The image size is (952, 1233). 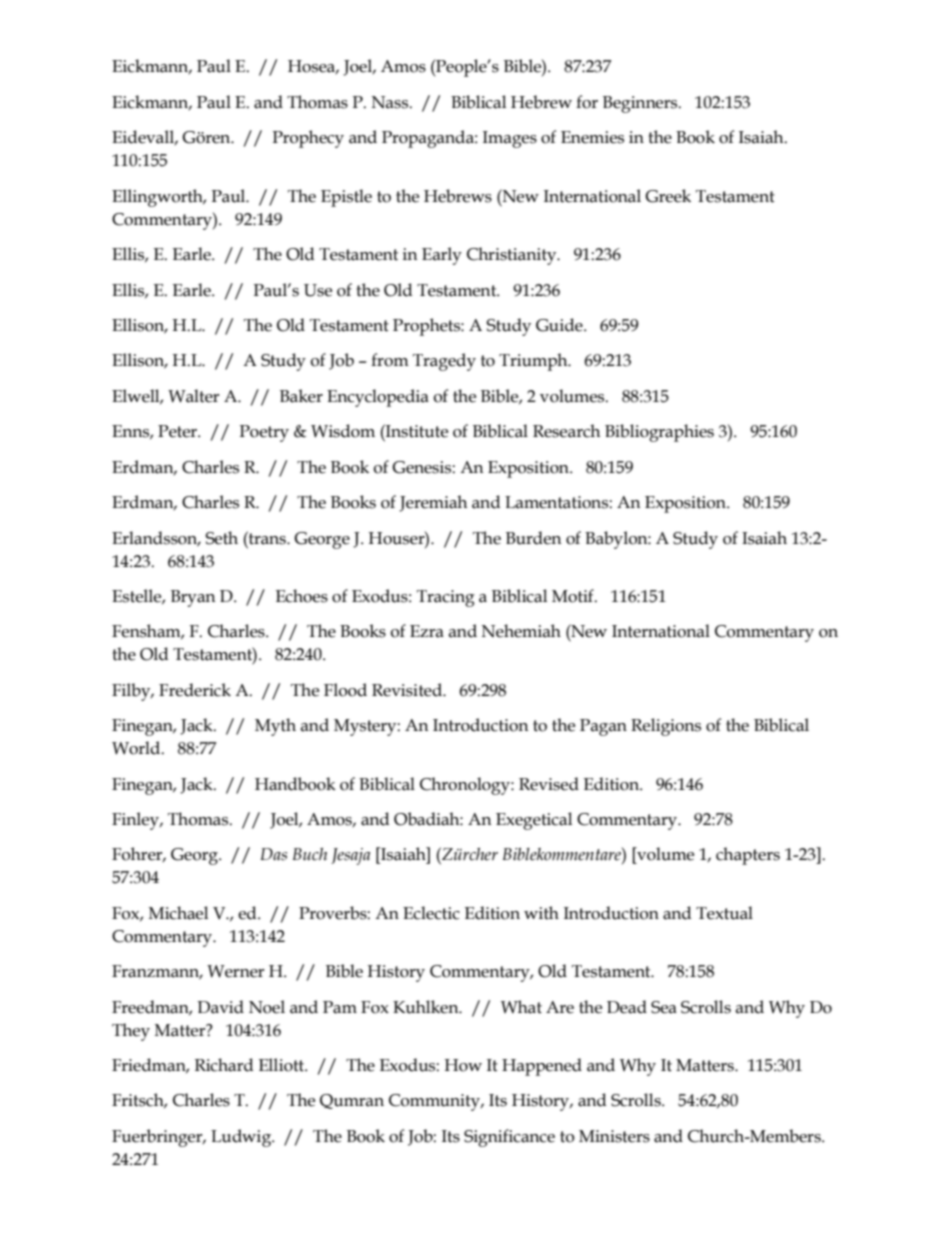 I want to click on Bryan, so click(x=193, y=598).
